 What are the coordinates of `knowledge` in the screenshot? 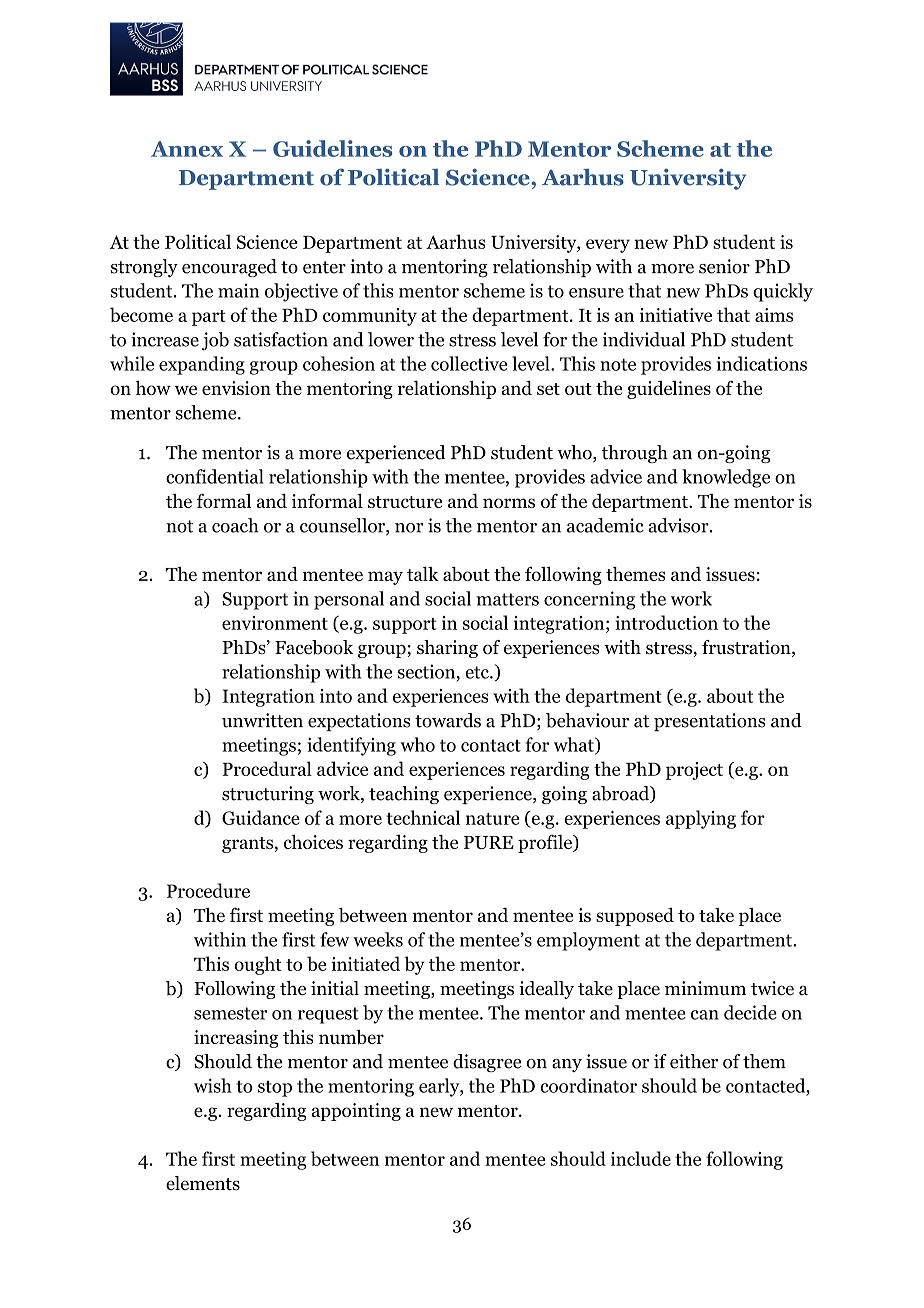 It's located at (726, 478).
